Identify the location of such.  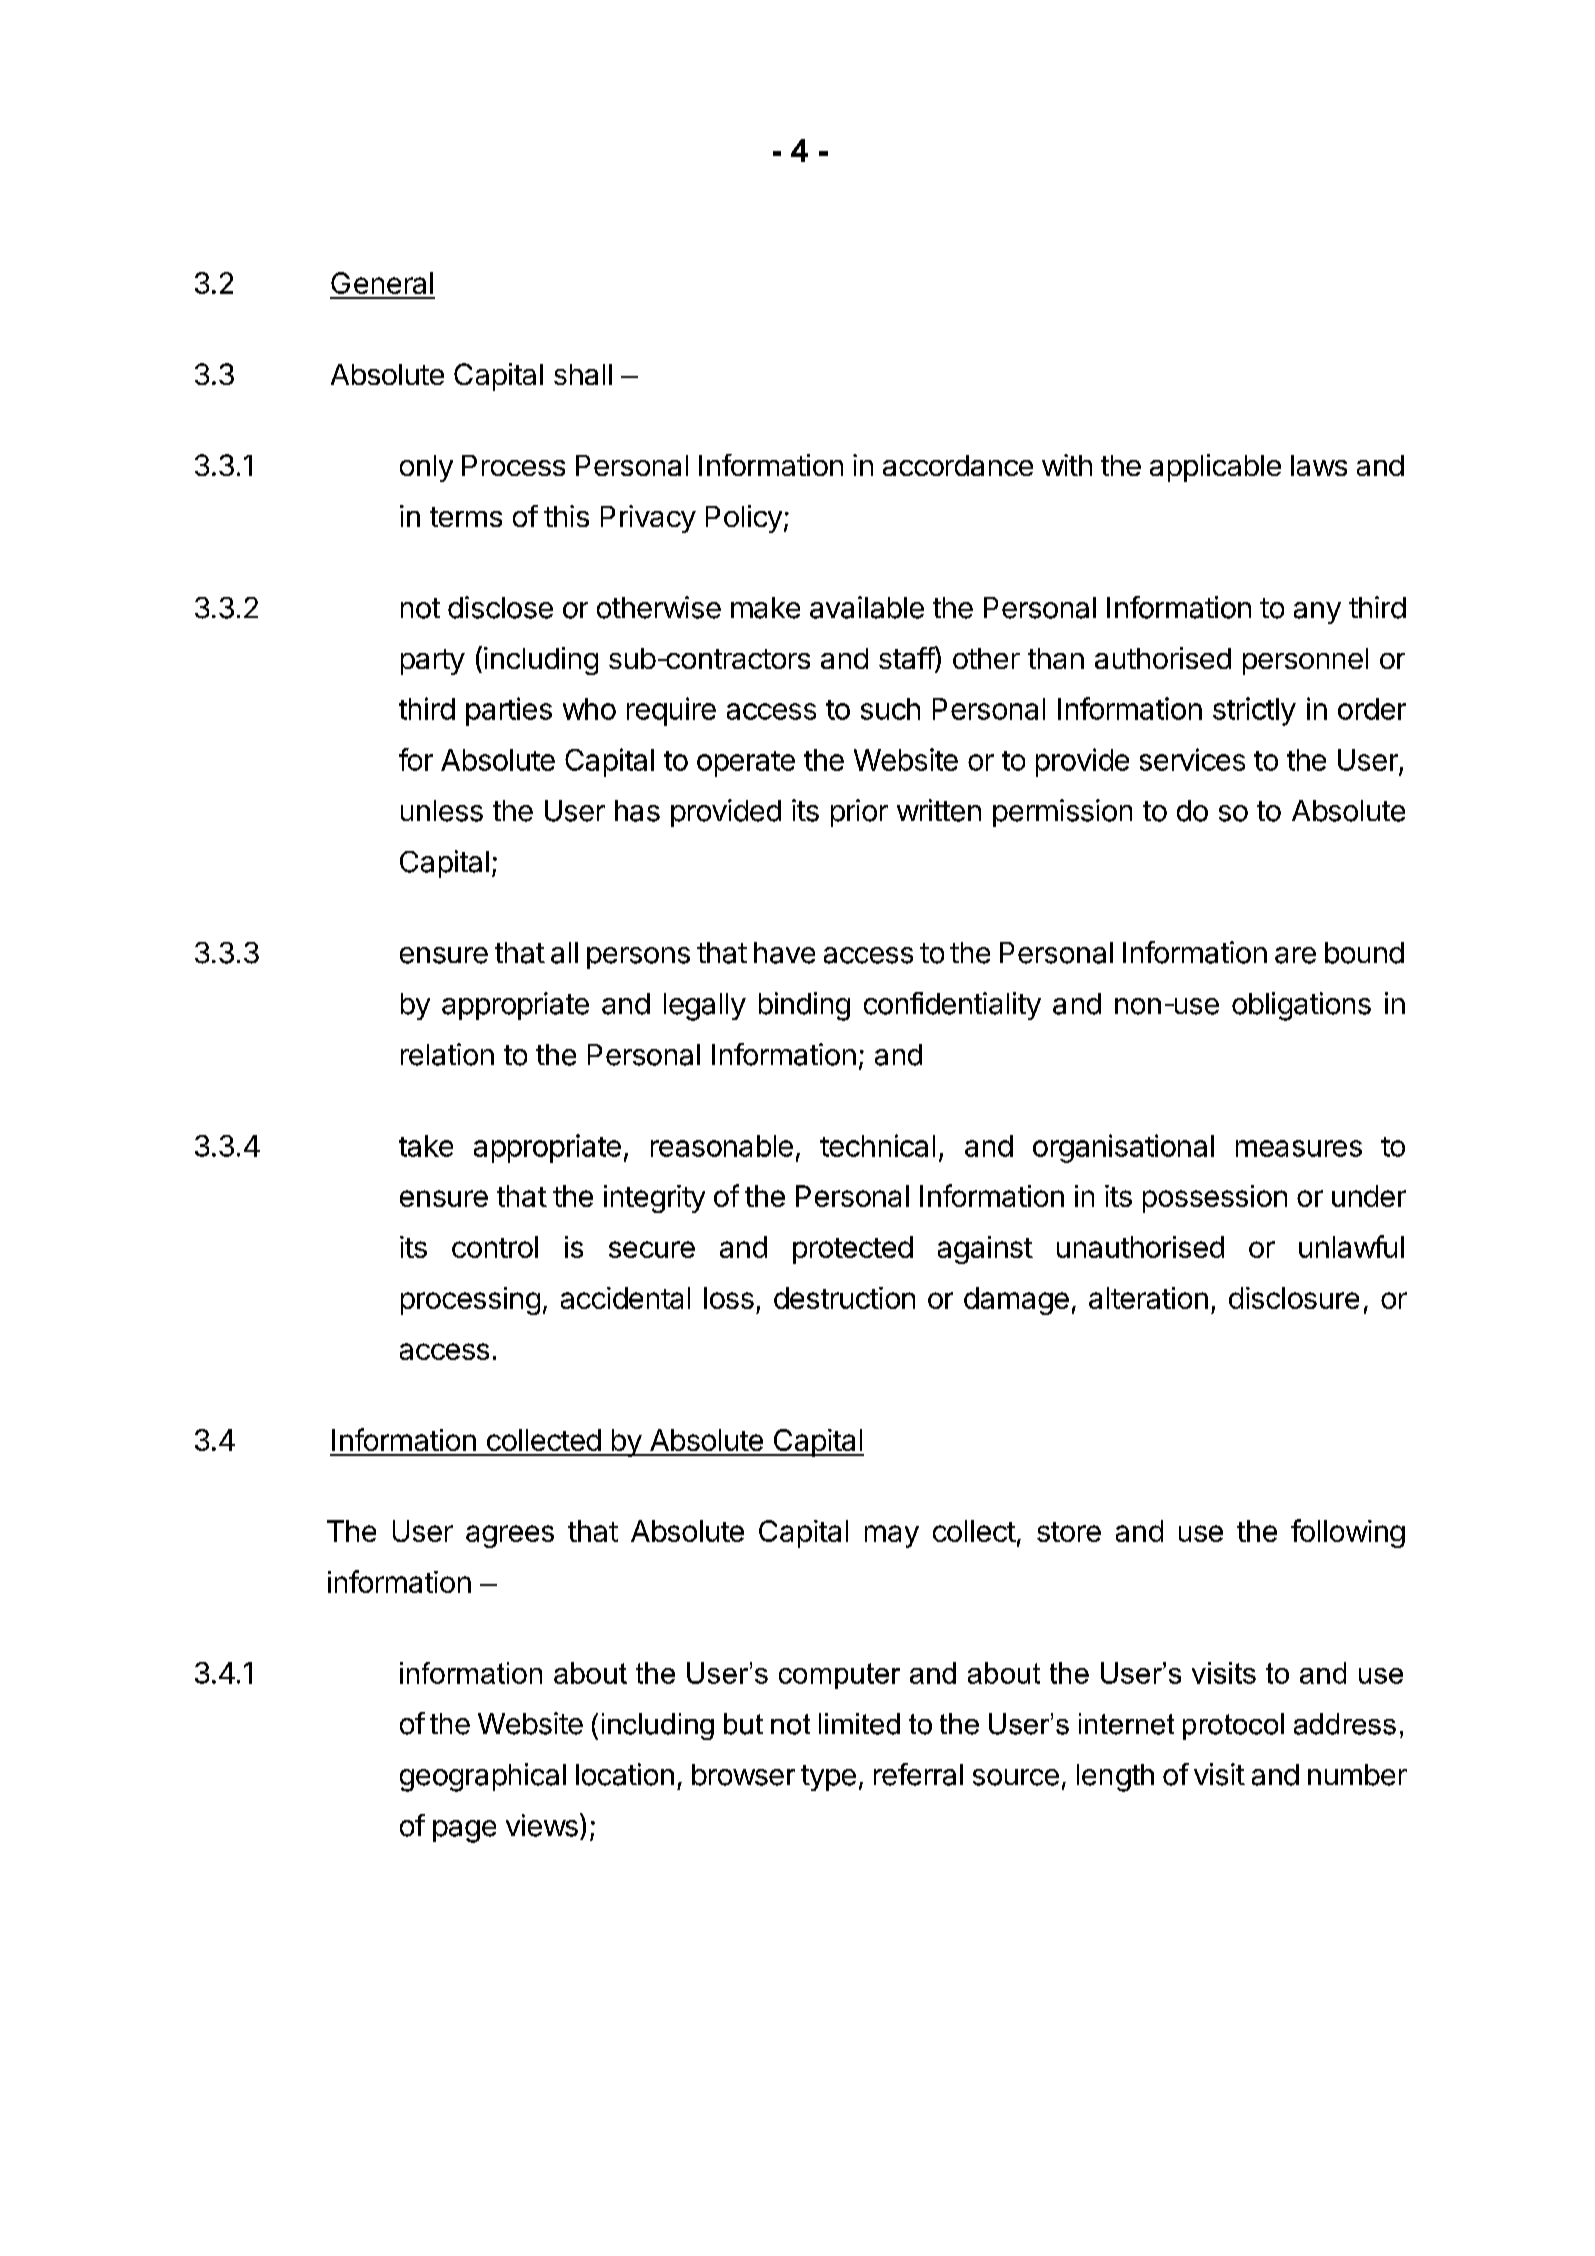
(890, 709).
